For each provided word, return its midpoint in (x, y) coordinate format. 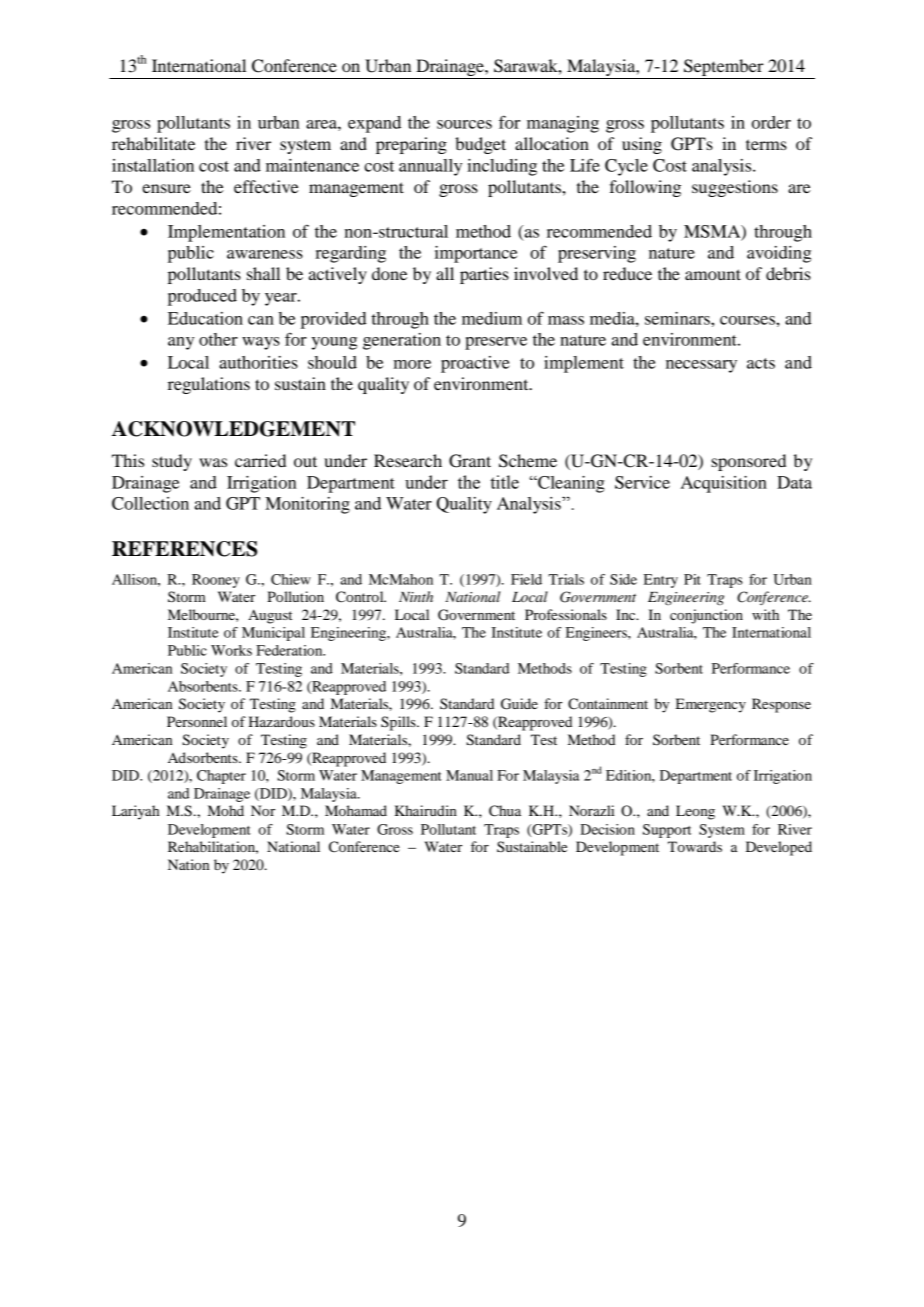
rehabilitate (153, 143)
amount (713, 274)
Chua (505, 811)
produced (202, 297)
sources (464, 124)
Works (231, 650)
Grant (470, 461)
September (724, 69)
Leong (695, 812)
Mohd (226, 810)
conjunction (706, 616)
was (213, 462)
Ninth (416, 596)
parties (484, 275)
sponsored (748, 462)
